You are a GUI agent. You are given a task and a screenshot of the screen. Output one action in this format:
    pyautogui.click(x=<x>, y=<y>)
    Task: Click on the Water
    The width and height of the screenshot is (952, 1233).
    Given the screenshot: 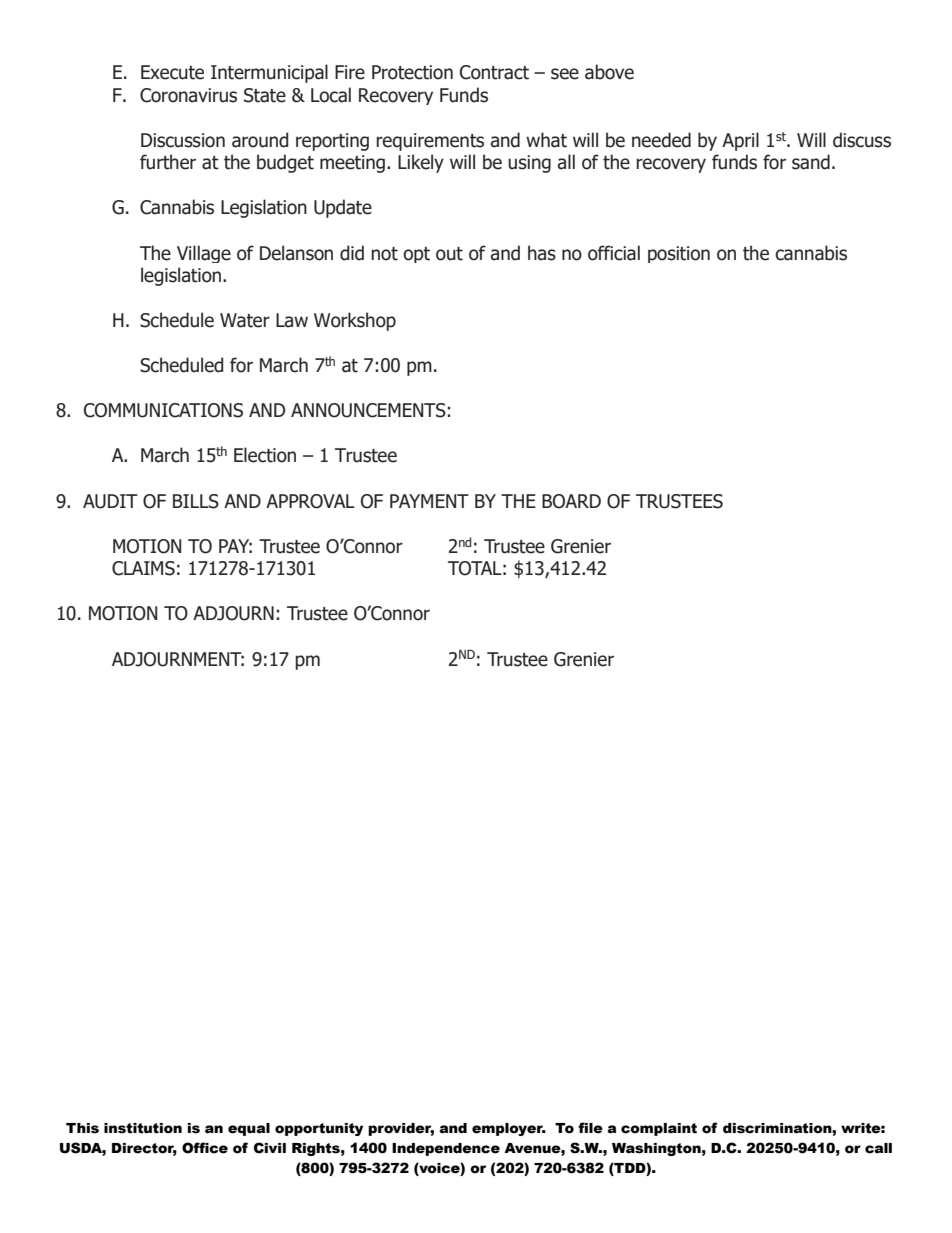 What is the action you would take?
    pyautogui.click(x=245, y=320)
